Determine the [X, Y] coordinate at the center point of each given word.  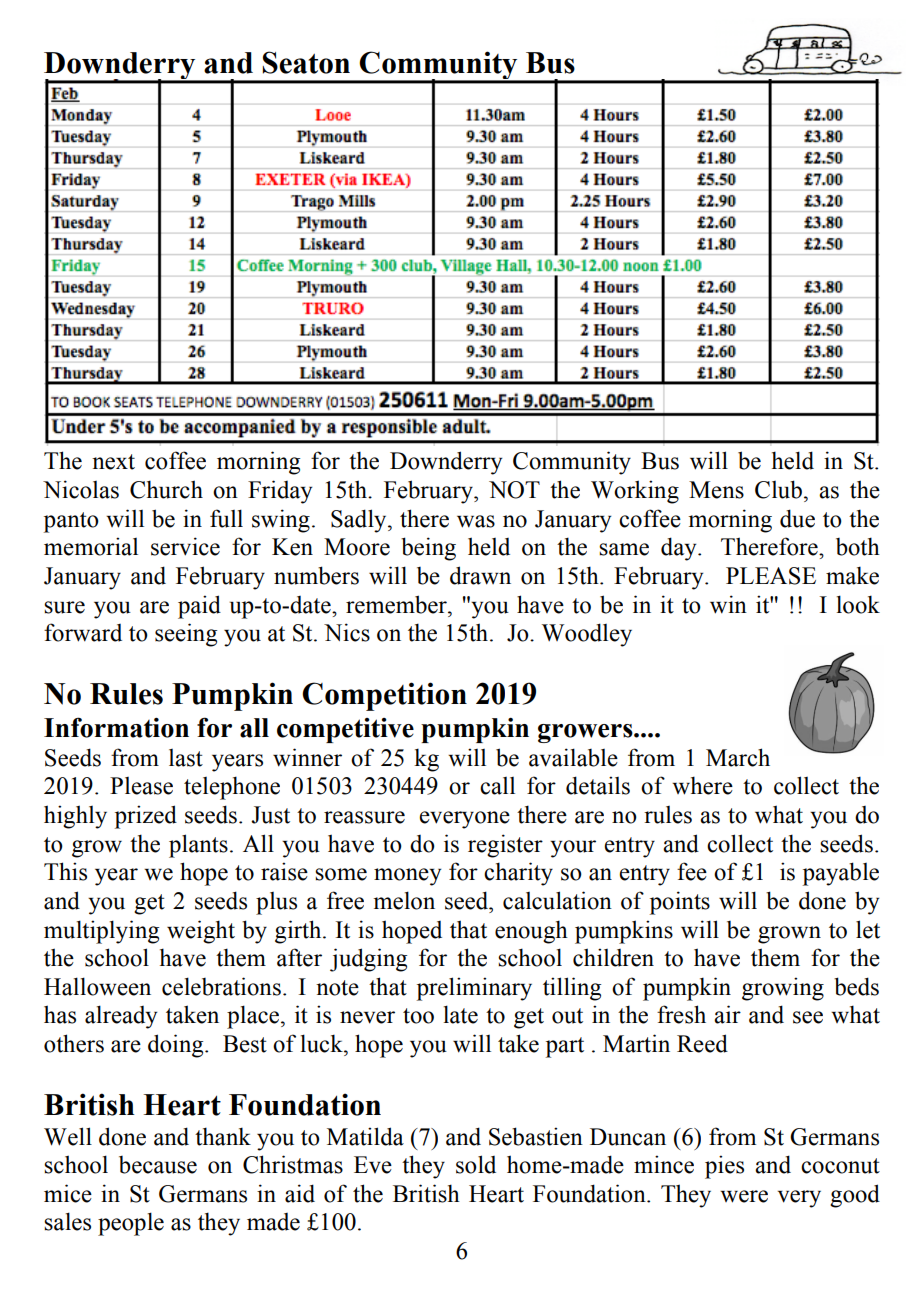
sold [476, 1164]
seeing [186, 635]
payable [841, 874]
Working [635, 492]
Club [778, 489]
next [113, 462]
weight [201, 932]
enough [531, 932]
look [858, 604]
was [476, 521]
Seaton [306, 62]
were [744, 1196]
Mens [716, 490]
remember [397, 604]
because [158, 1165]
